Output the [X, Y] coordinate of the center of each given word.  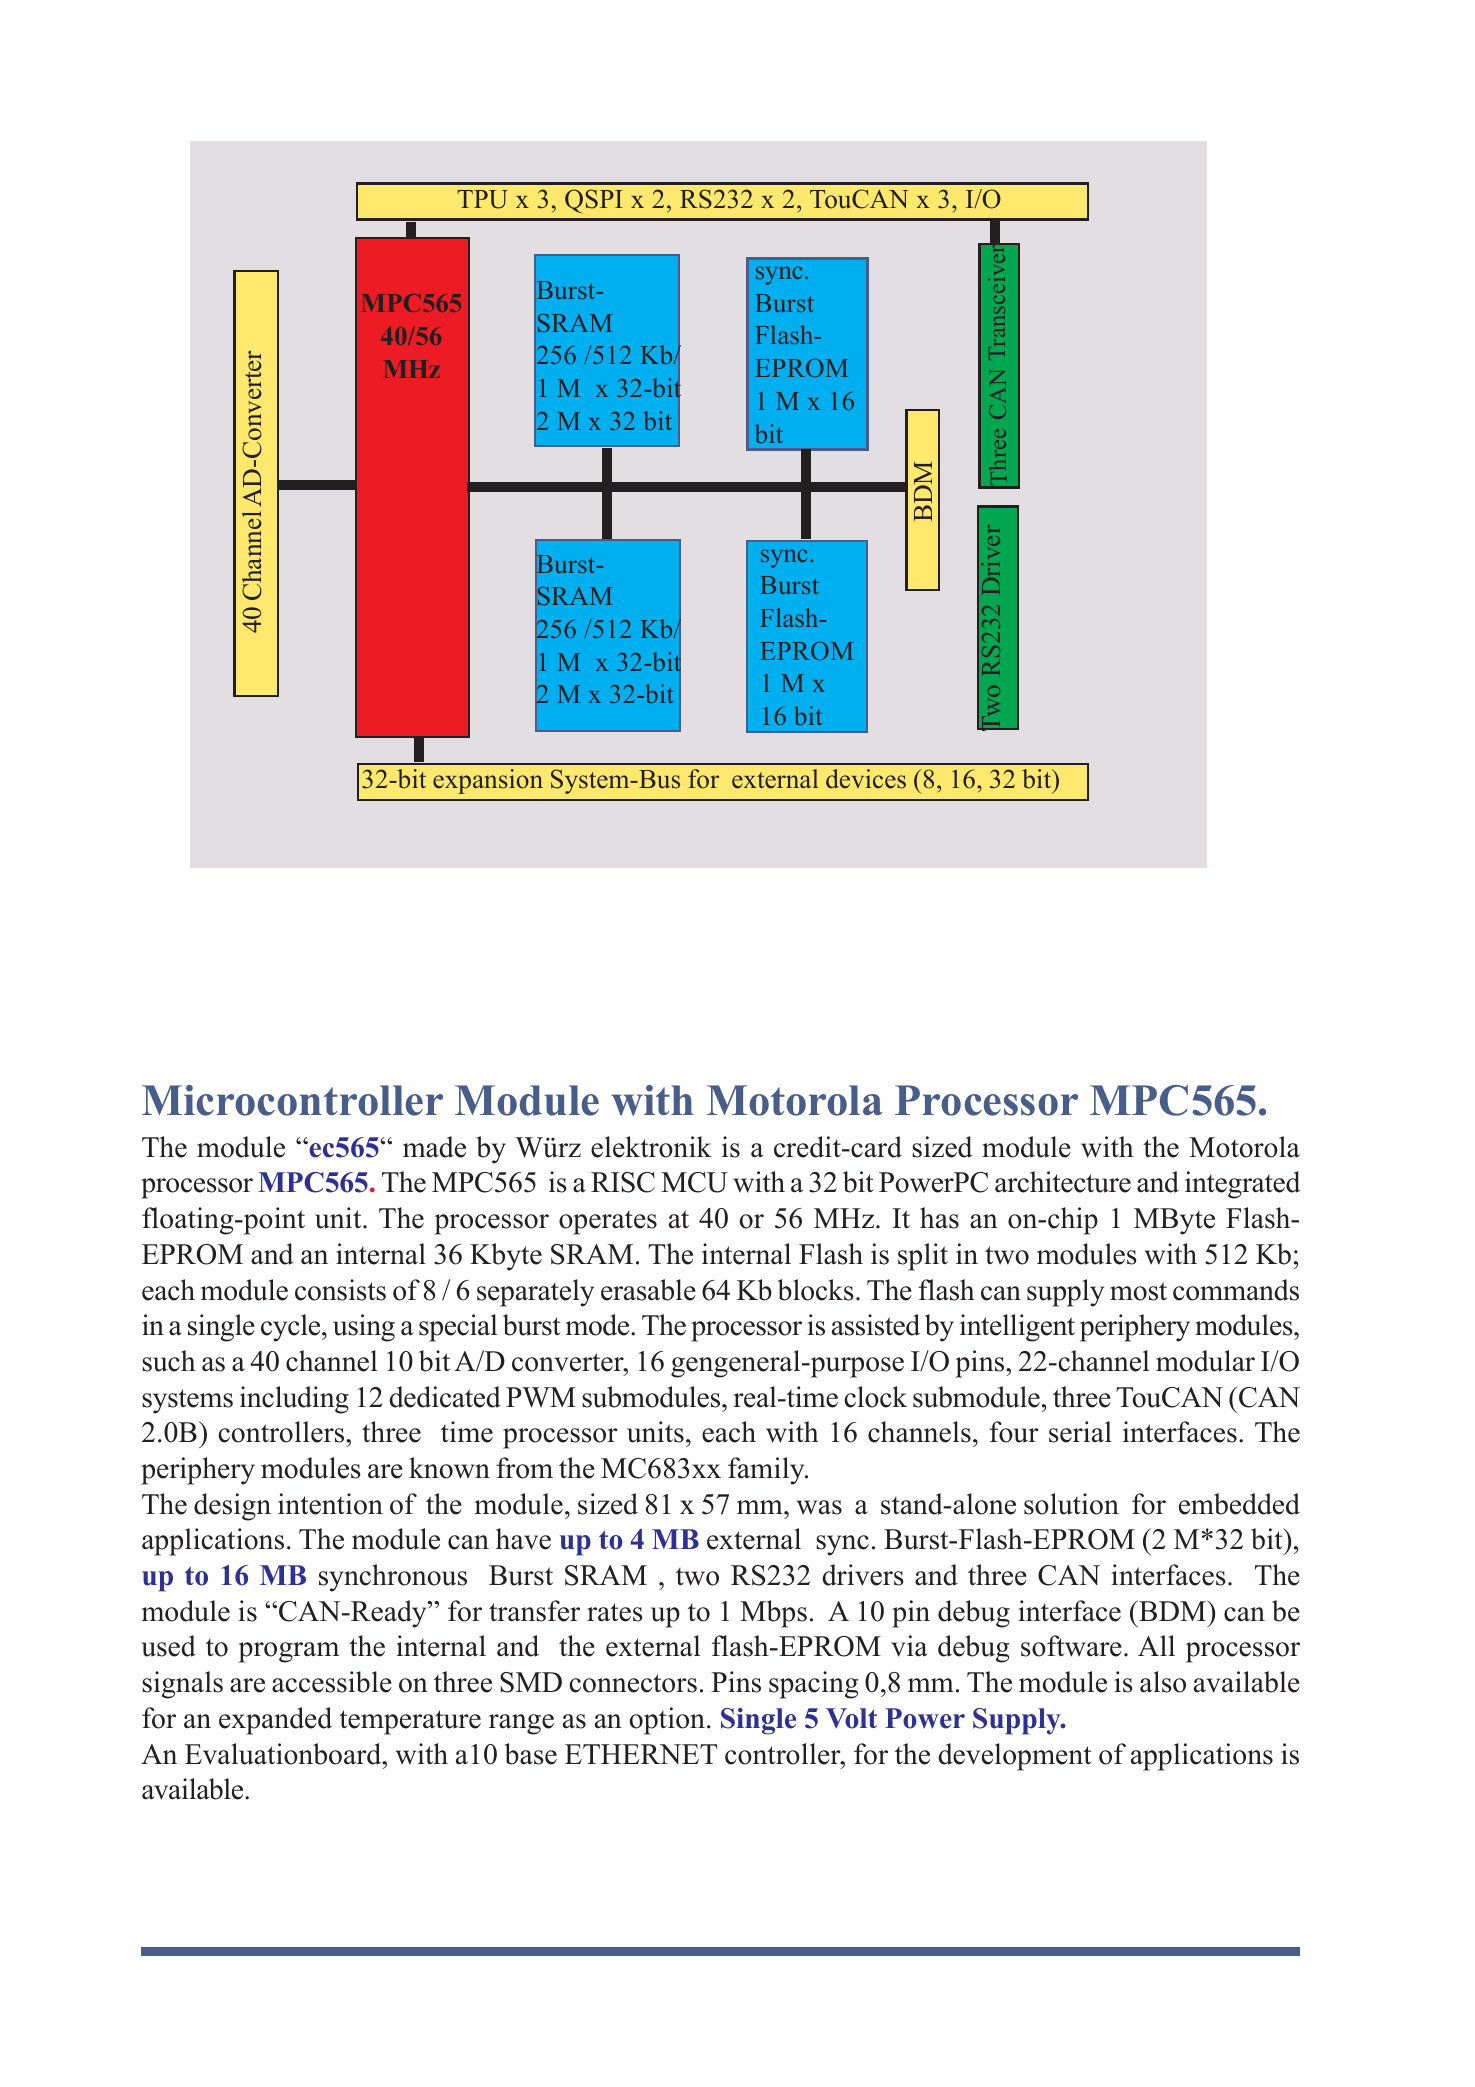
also [1163, 1682]
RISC [623, 1182]
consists [340, 1290]
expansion [488, 781]
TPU [482, 199]
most [1138, 1291]
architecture [1063, 1182]
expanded [275, 1721]
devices [866, 779]
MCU [694, 1182]
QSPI [594, 201]
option [667, 1721]
